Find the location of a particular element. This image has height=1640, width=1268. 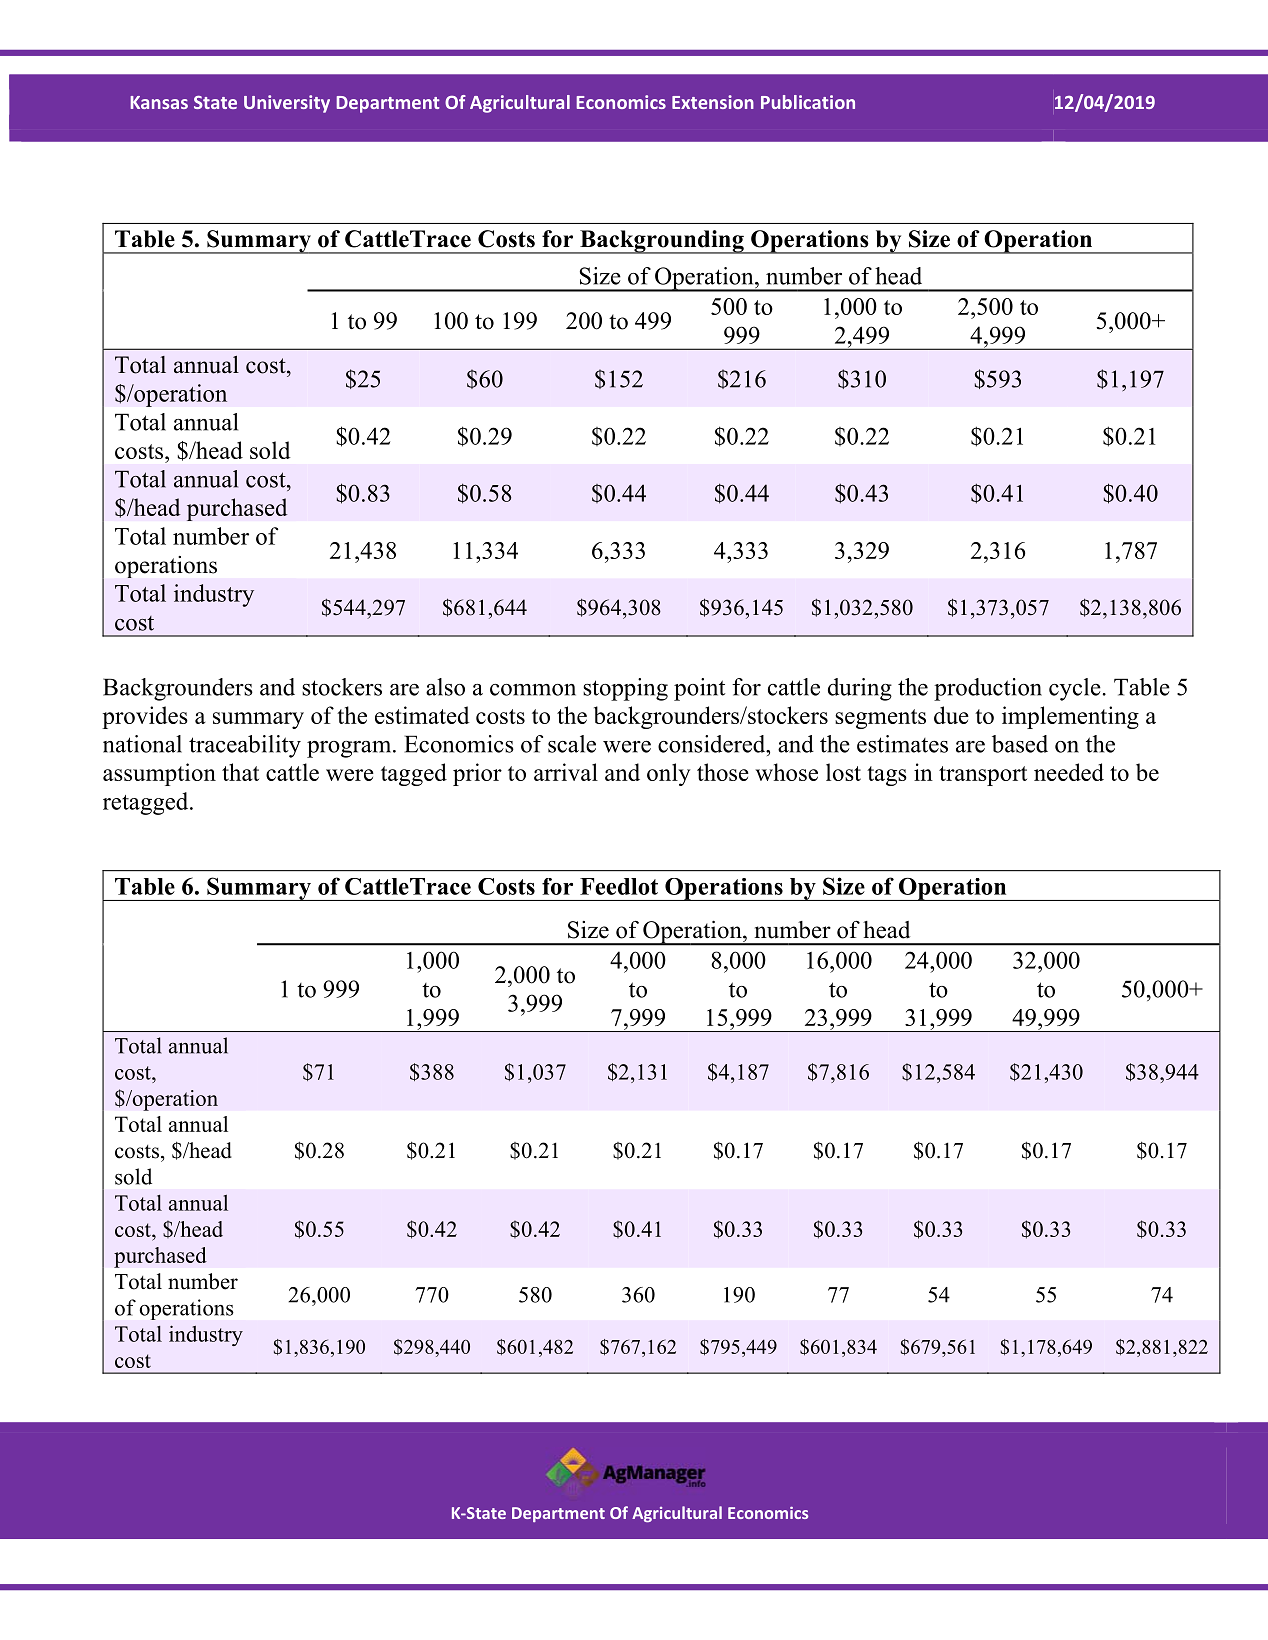

that is located at coordinates (240, 772).
